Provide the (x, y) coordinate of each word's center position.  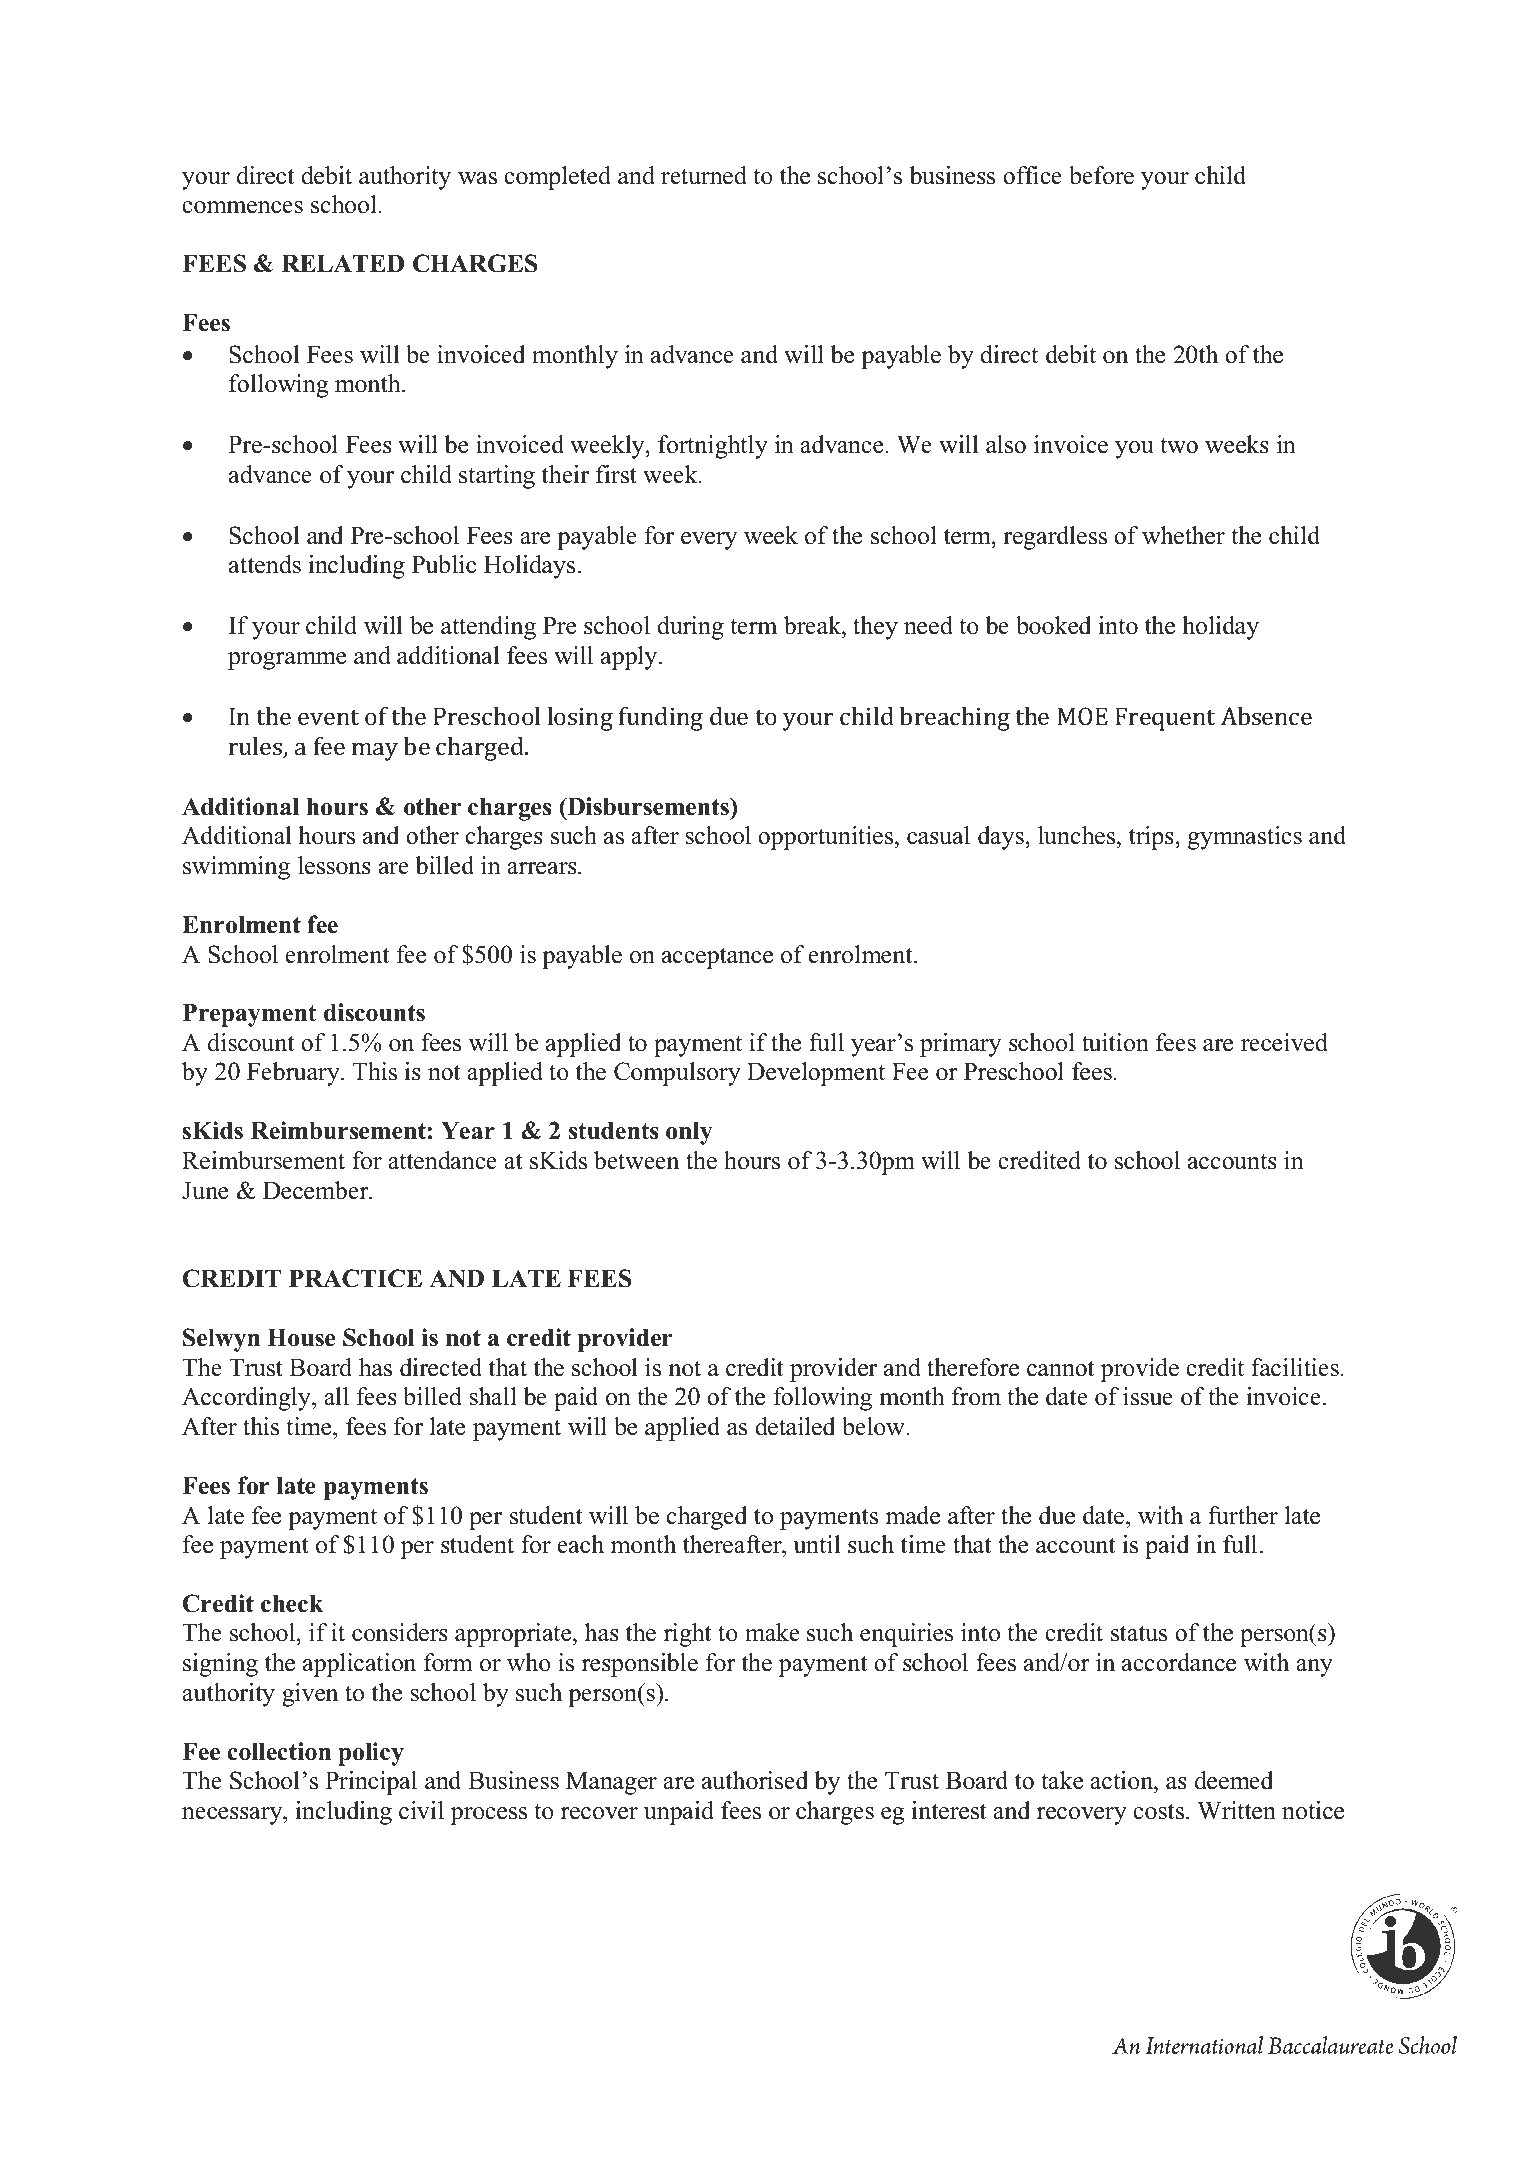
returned (704, 175)
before (1101, 175)
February (294, 1074)
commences (242, 207)
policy (371, 1754)
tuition (1115, 1042)
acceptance (717, 958)
